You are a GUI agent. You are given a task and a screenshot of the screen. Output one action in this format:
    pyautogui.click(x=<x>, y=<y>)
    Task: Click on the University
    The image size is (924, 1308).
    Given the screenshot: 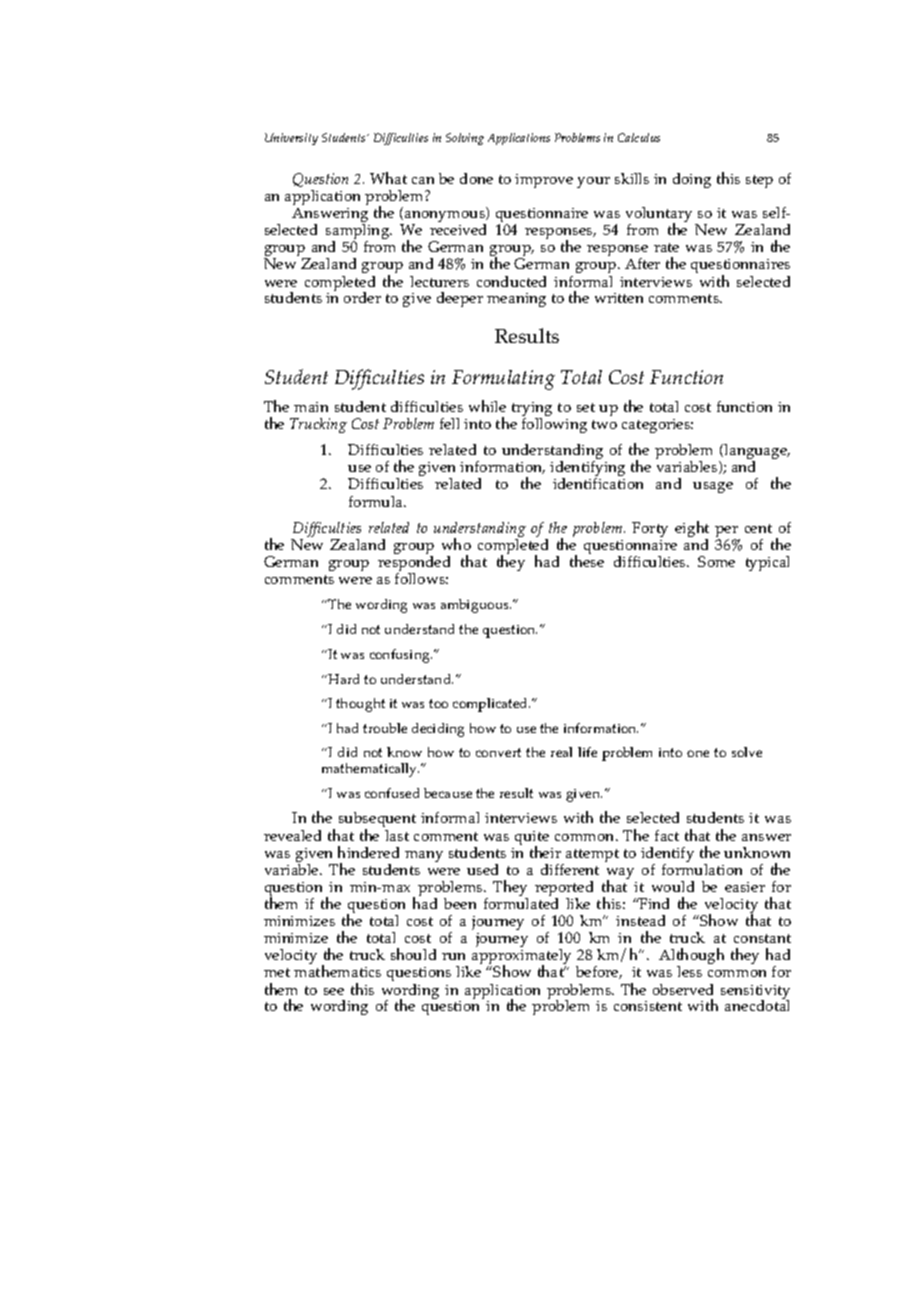 What is the action you would take?
    pyautogui.click(x=291, y=139)
